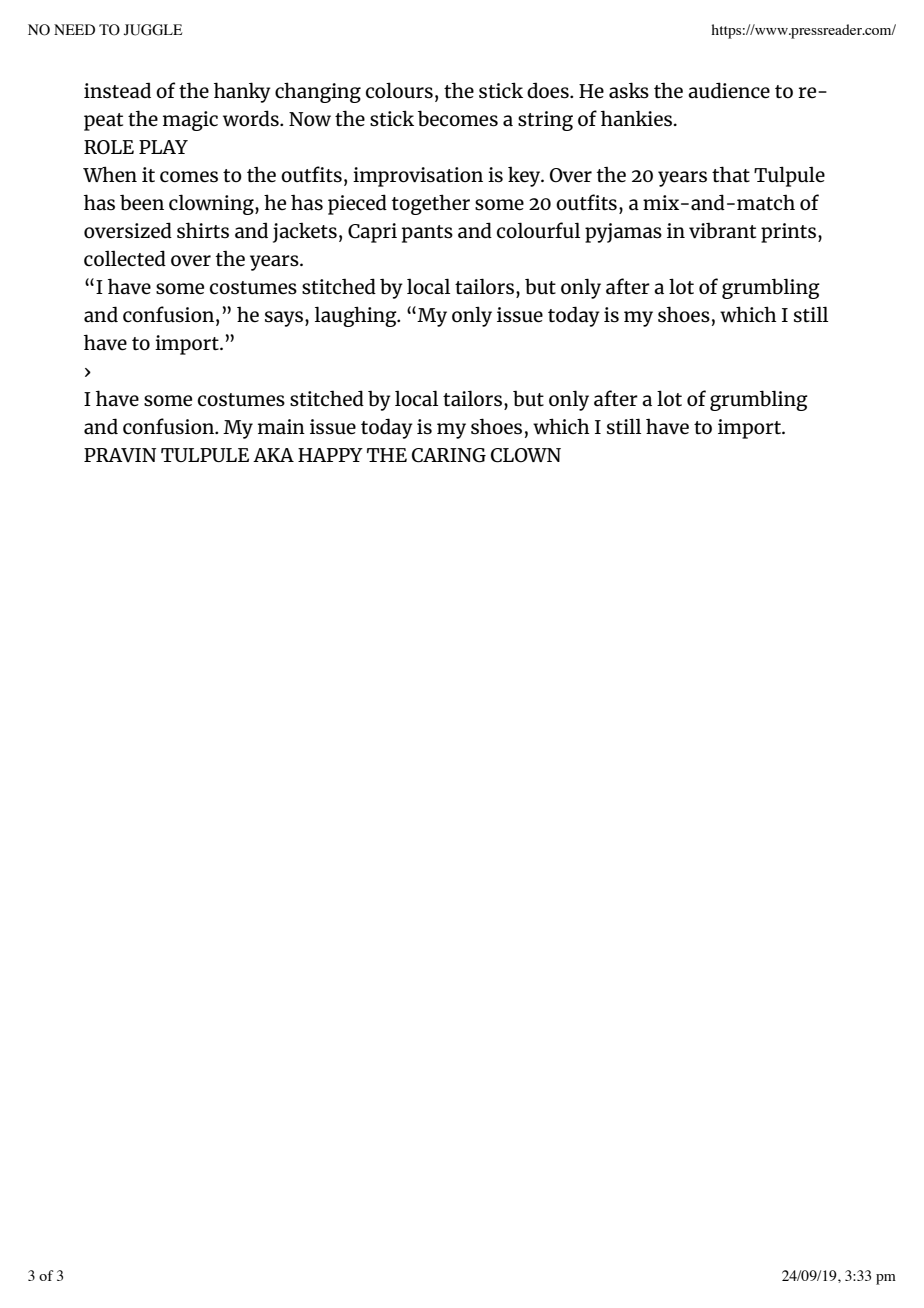  Describe the element at coordinates (399, 90) in the screenshot. I see `colours` at that location.
